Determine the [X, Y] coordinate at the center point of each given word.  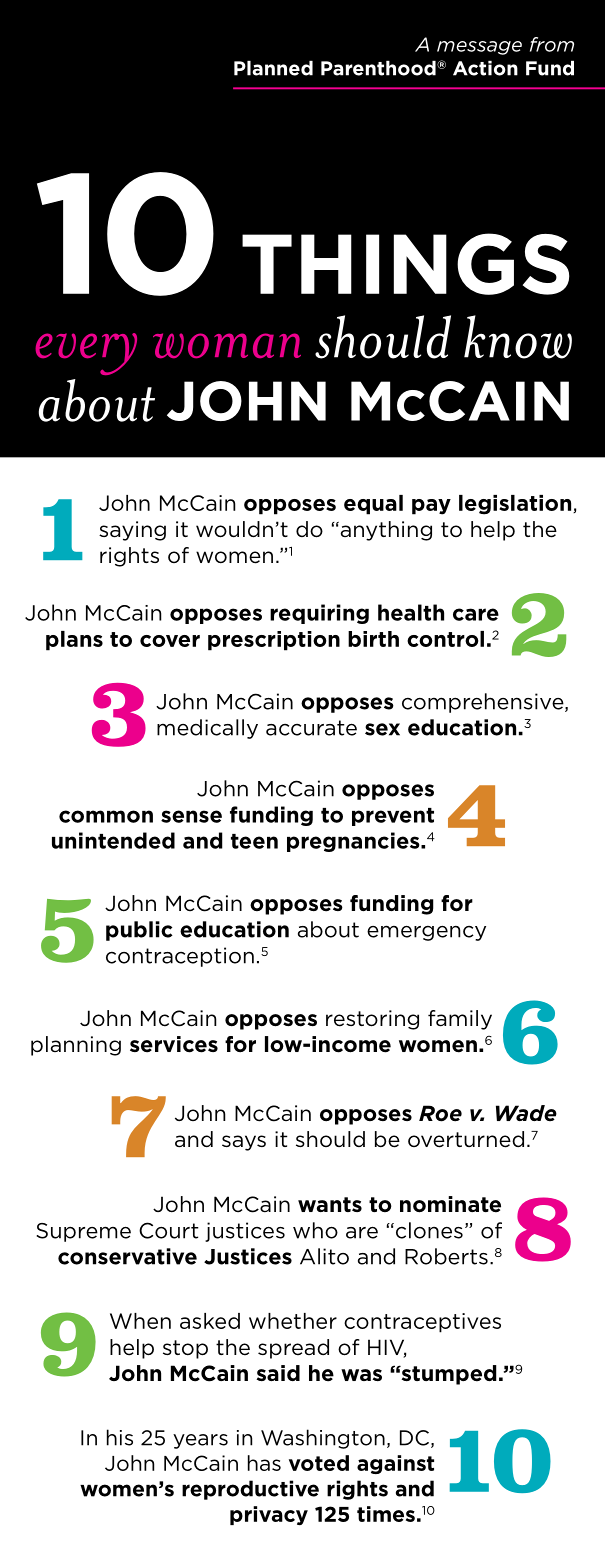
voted [319, 1463]
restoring [372, 1020]
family [460, 1020]
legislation [516, 505]
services [174, 1044]
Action [485, 68]
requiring [319, 614]
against [395, 1464]
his [120, 1437]
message [479, 48]
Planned [273, 68]
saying [132, 531]
